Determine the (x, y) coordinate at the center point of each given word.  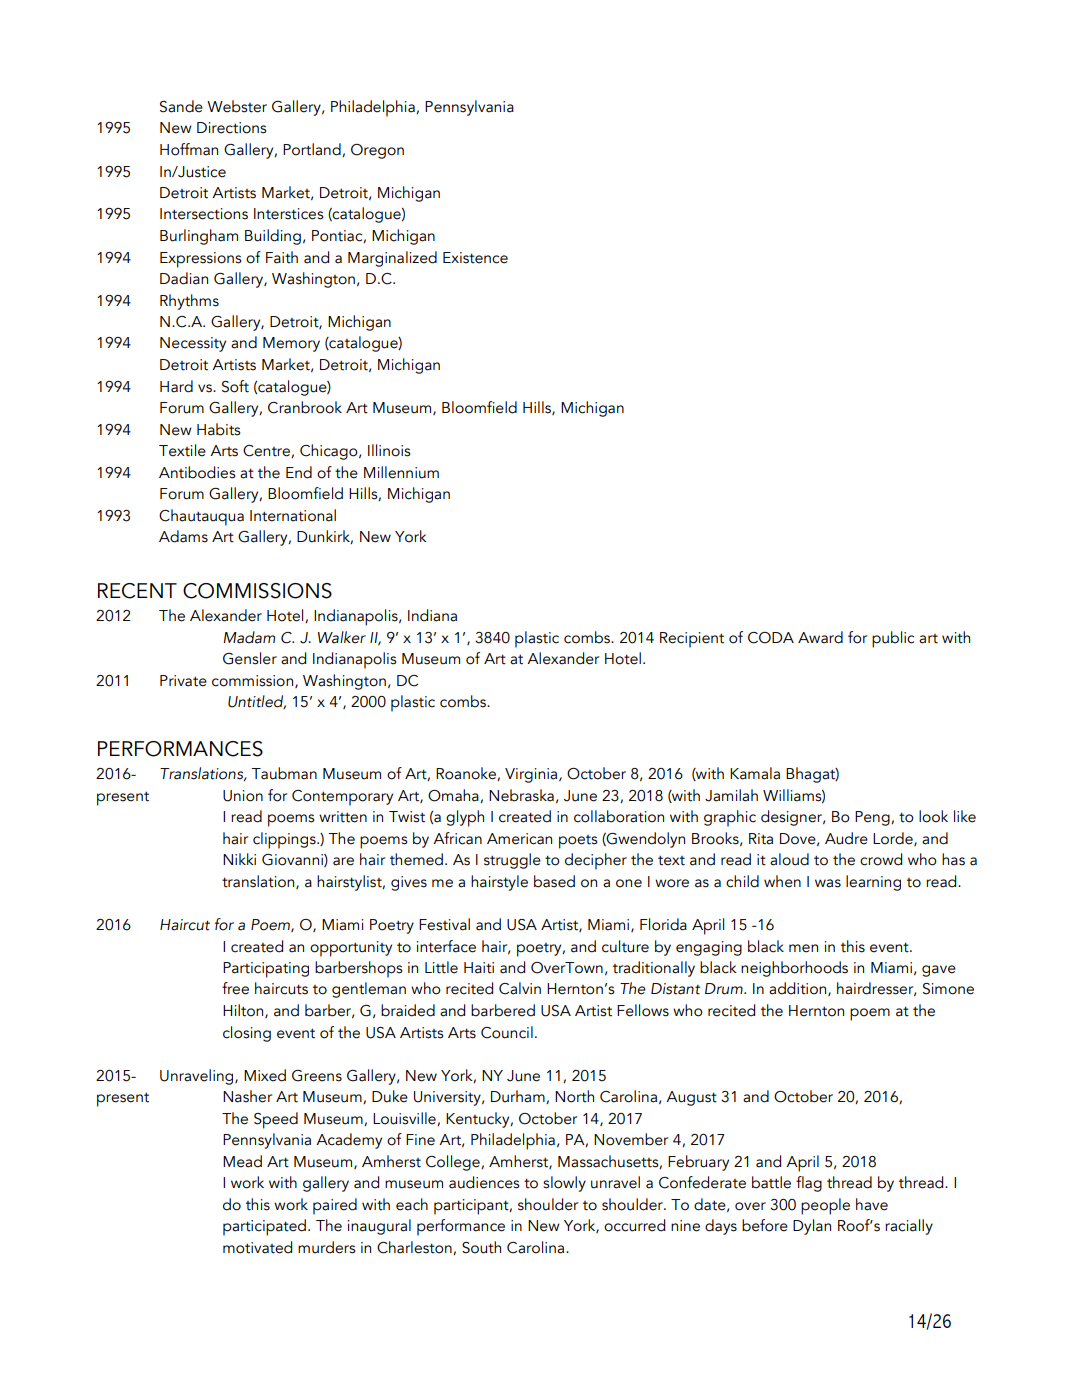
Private (183, 681)
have (872, 1204)
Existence (475, 258)
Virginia (532, 775)
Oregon (377, 151)
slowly (564, 1184)
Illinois (389, 450)
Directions (231, 128)
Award (820, 637)
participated (264, 1227)
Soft (235, 386)
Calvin (520, 988)
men (803, 948)
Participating (266, 970)
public (893, 639)
